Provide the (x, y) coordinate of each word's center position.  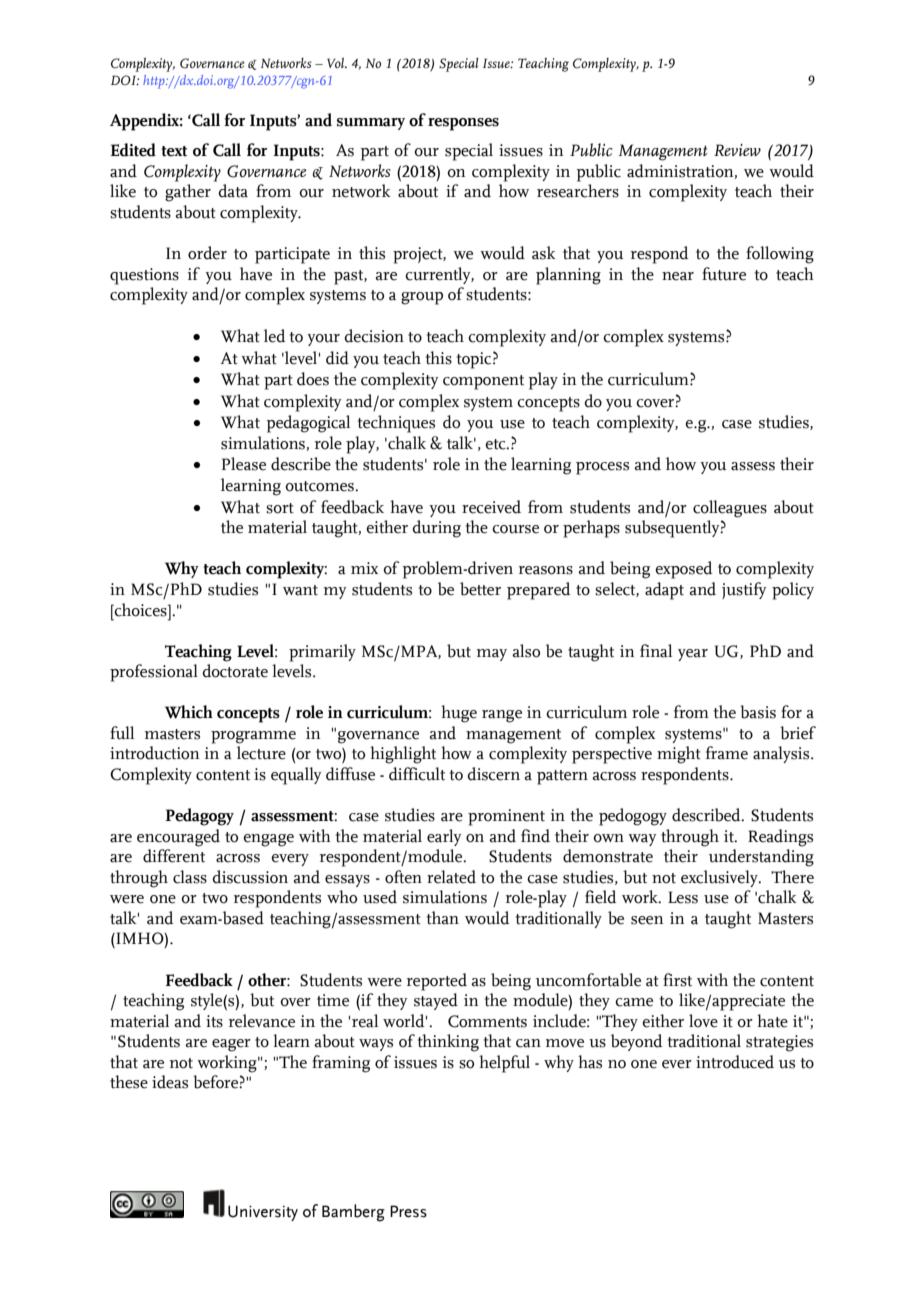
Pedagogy (199, 817)
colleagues (730, 509)
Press (408, 1211)
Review (737, 150)
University (263, 1213)
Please (244, 464)
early (444, 837)
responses (463, 124)
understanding (761, 858)
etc (496, 444)
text (174, 151)
